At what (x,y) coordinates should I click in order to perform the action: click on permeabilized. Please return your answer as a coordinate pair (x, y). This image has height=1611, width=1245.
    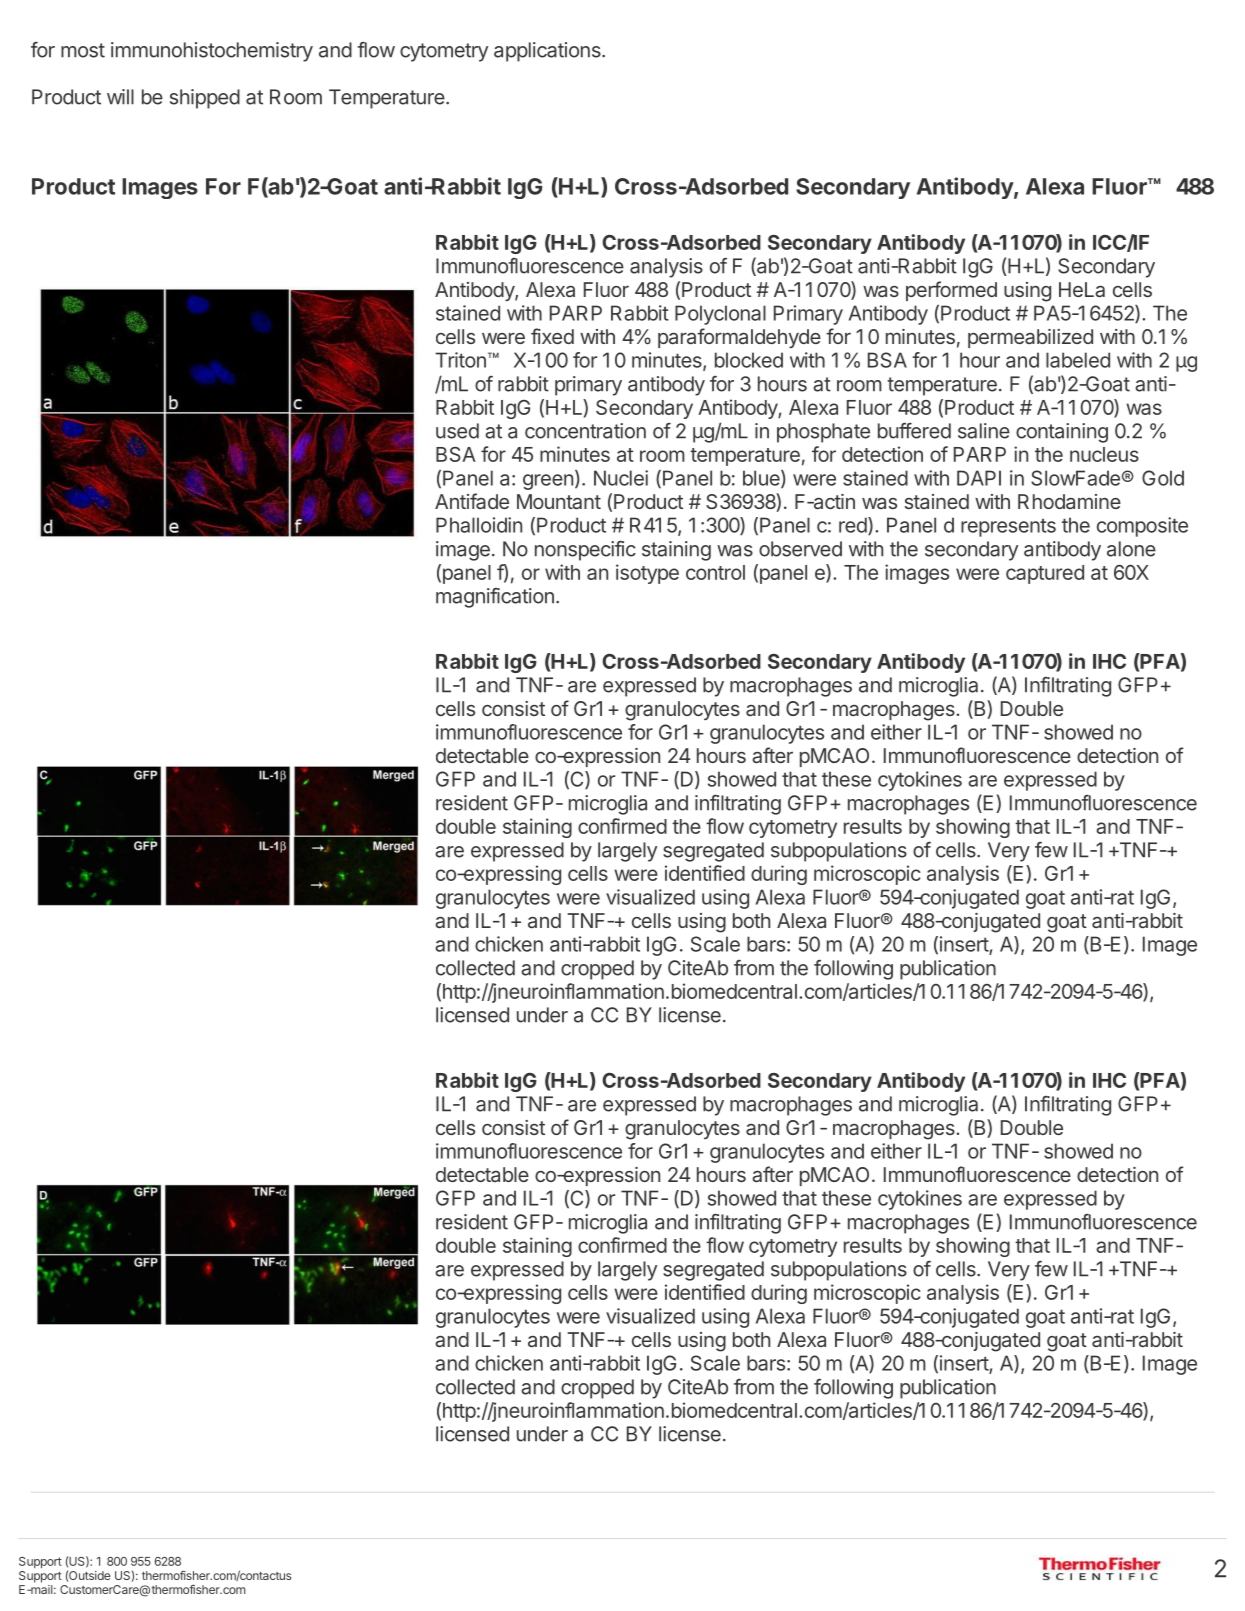
    Looking at the image, I should click on (1030, 338).
